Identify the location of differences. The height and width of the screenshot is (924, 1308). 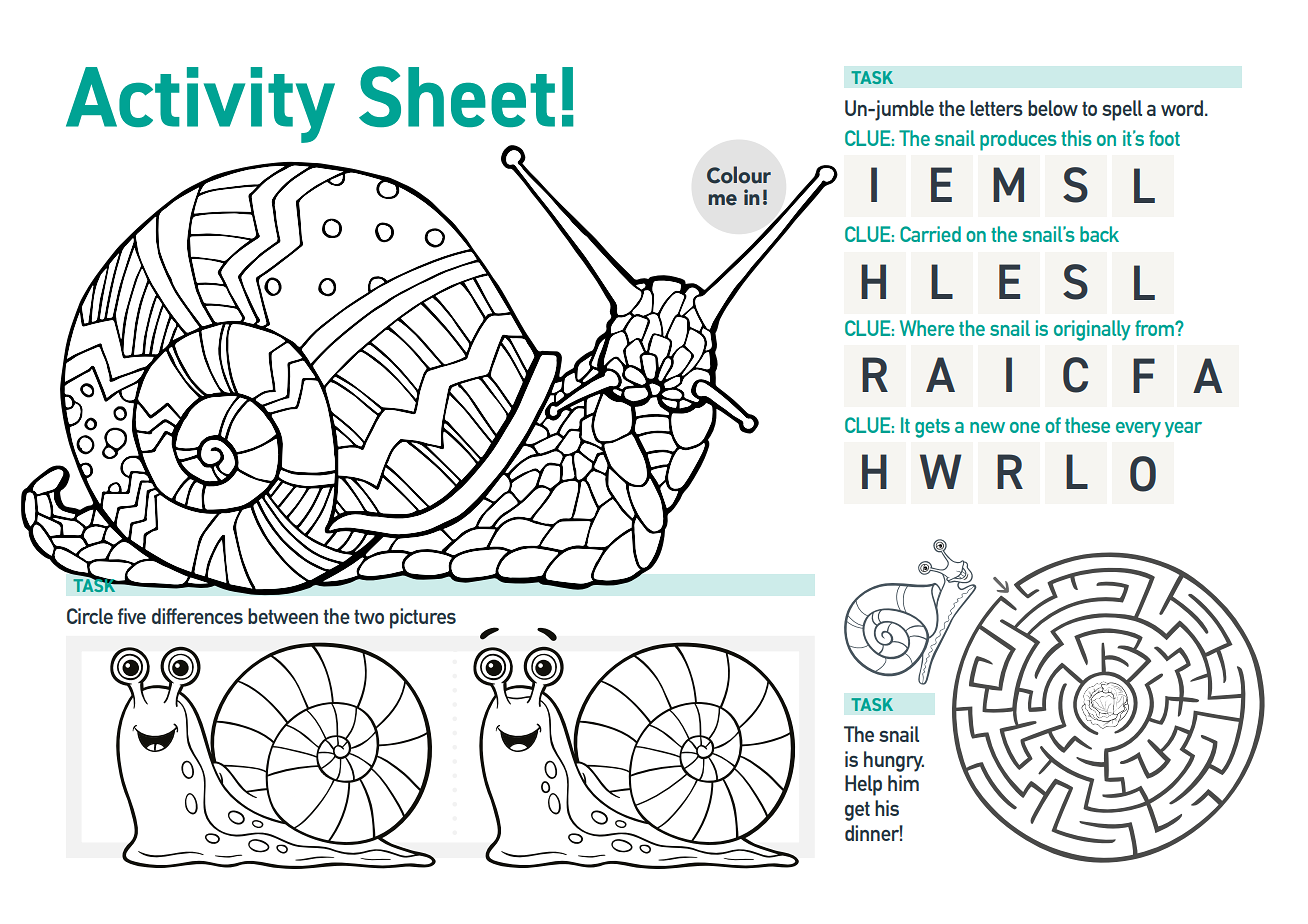
(197, 616).
